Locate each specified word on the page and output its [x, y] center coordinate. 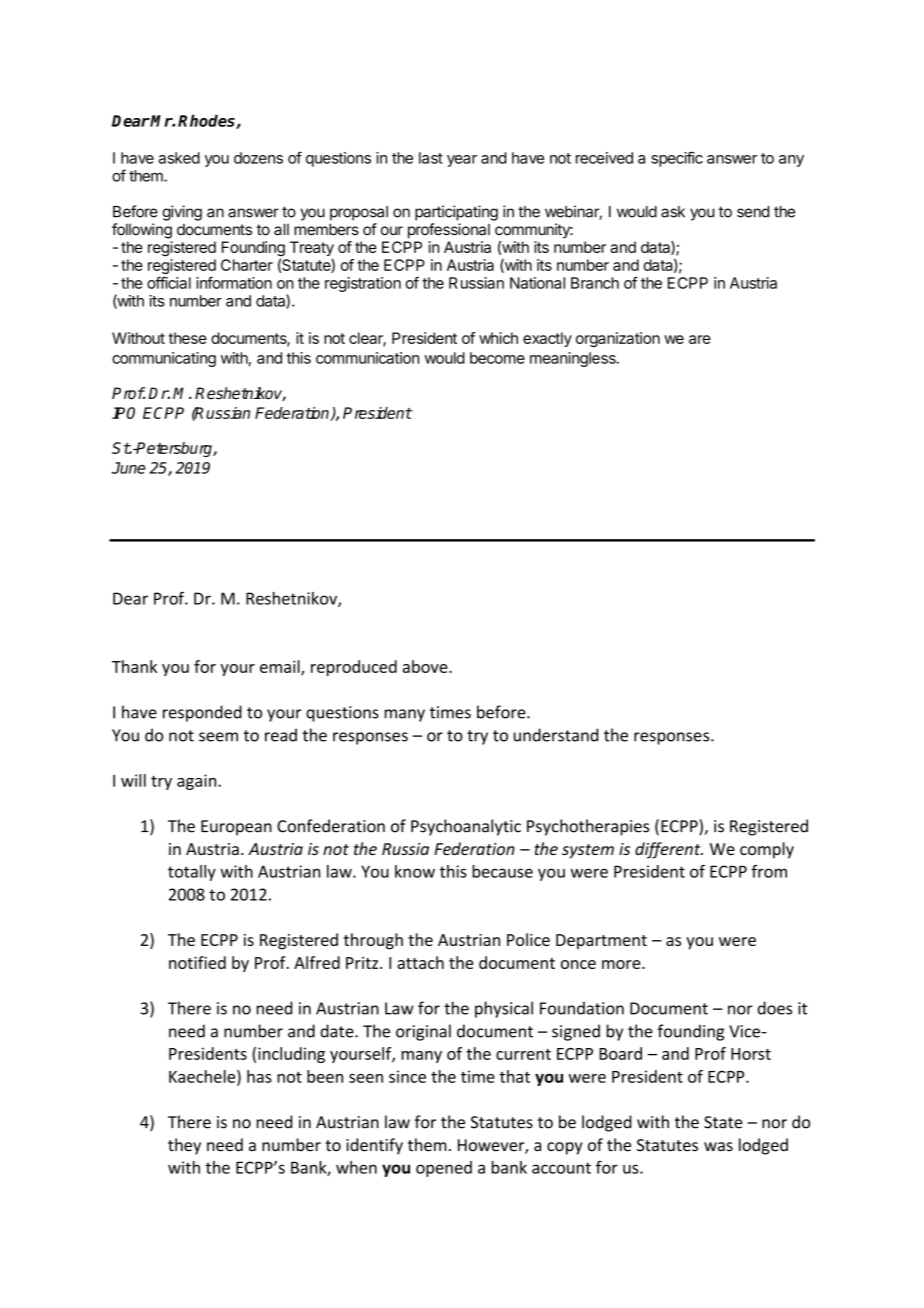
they [184, 1146]
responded [202, 713]
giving [182, 213]
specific [677, 159]
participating [456, 213]
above [426, 666]
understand [556, 735]
